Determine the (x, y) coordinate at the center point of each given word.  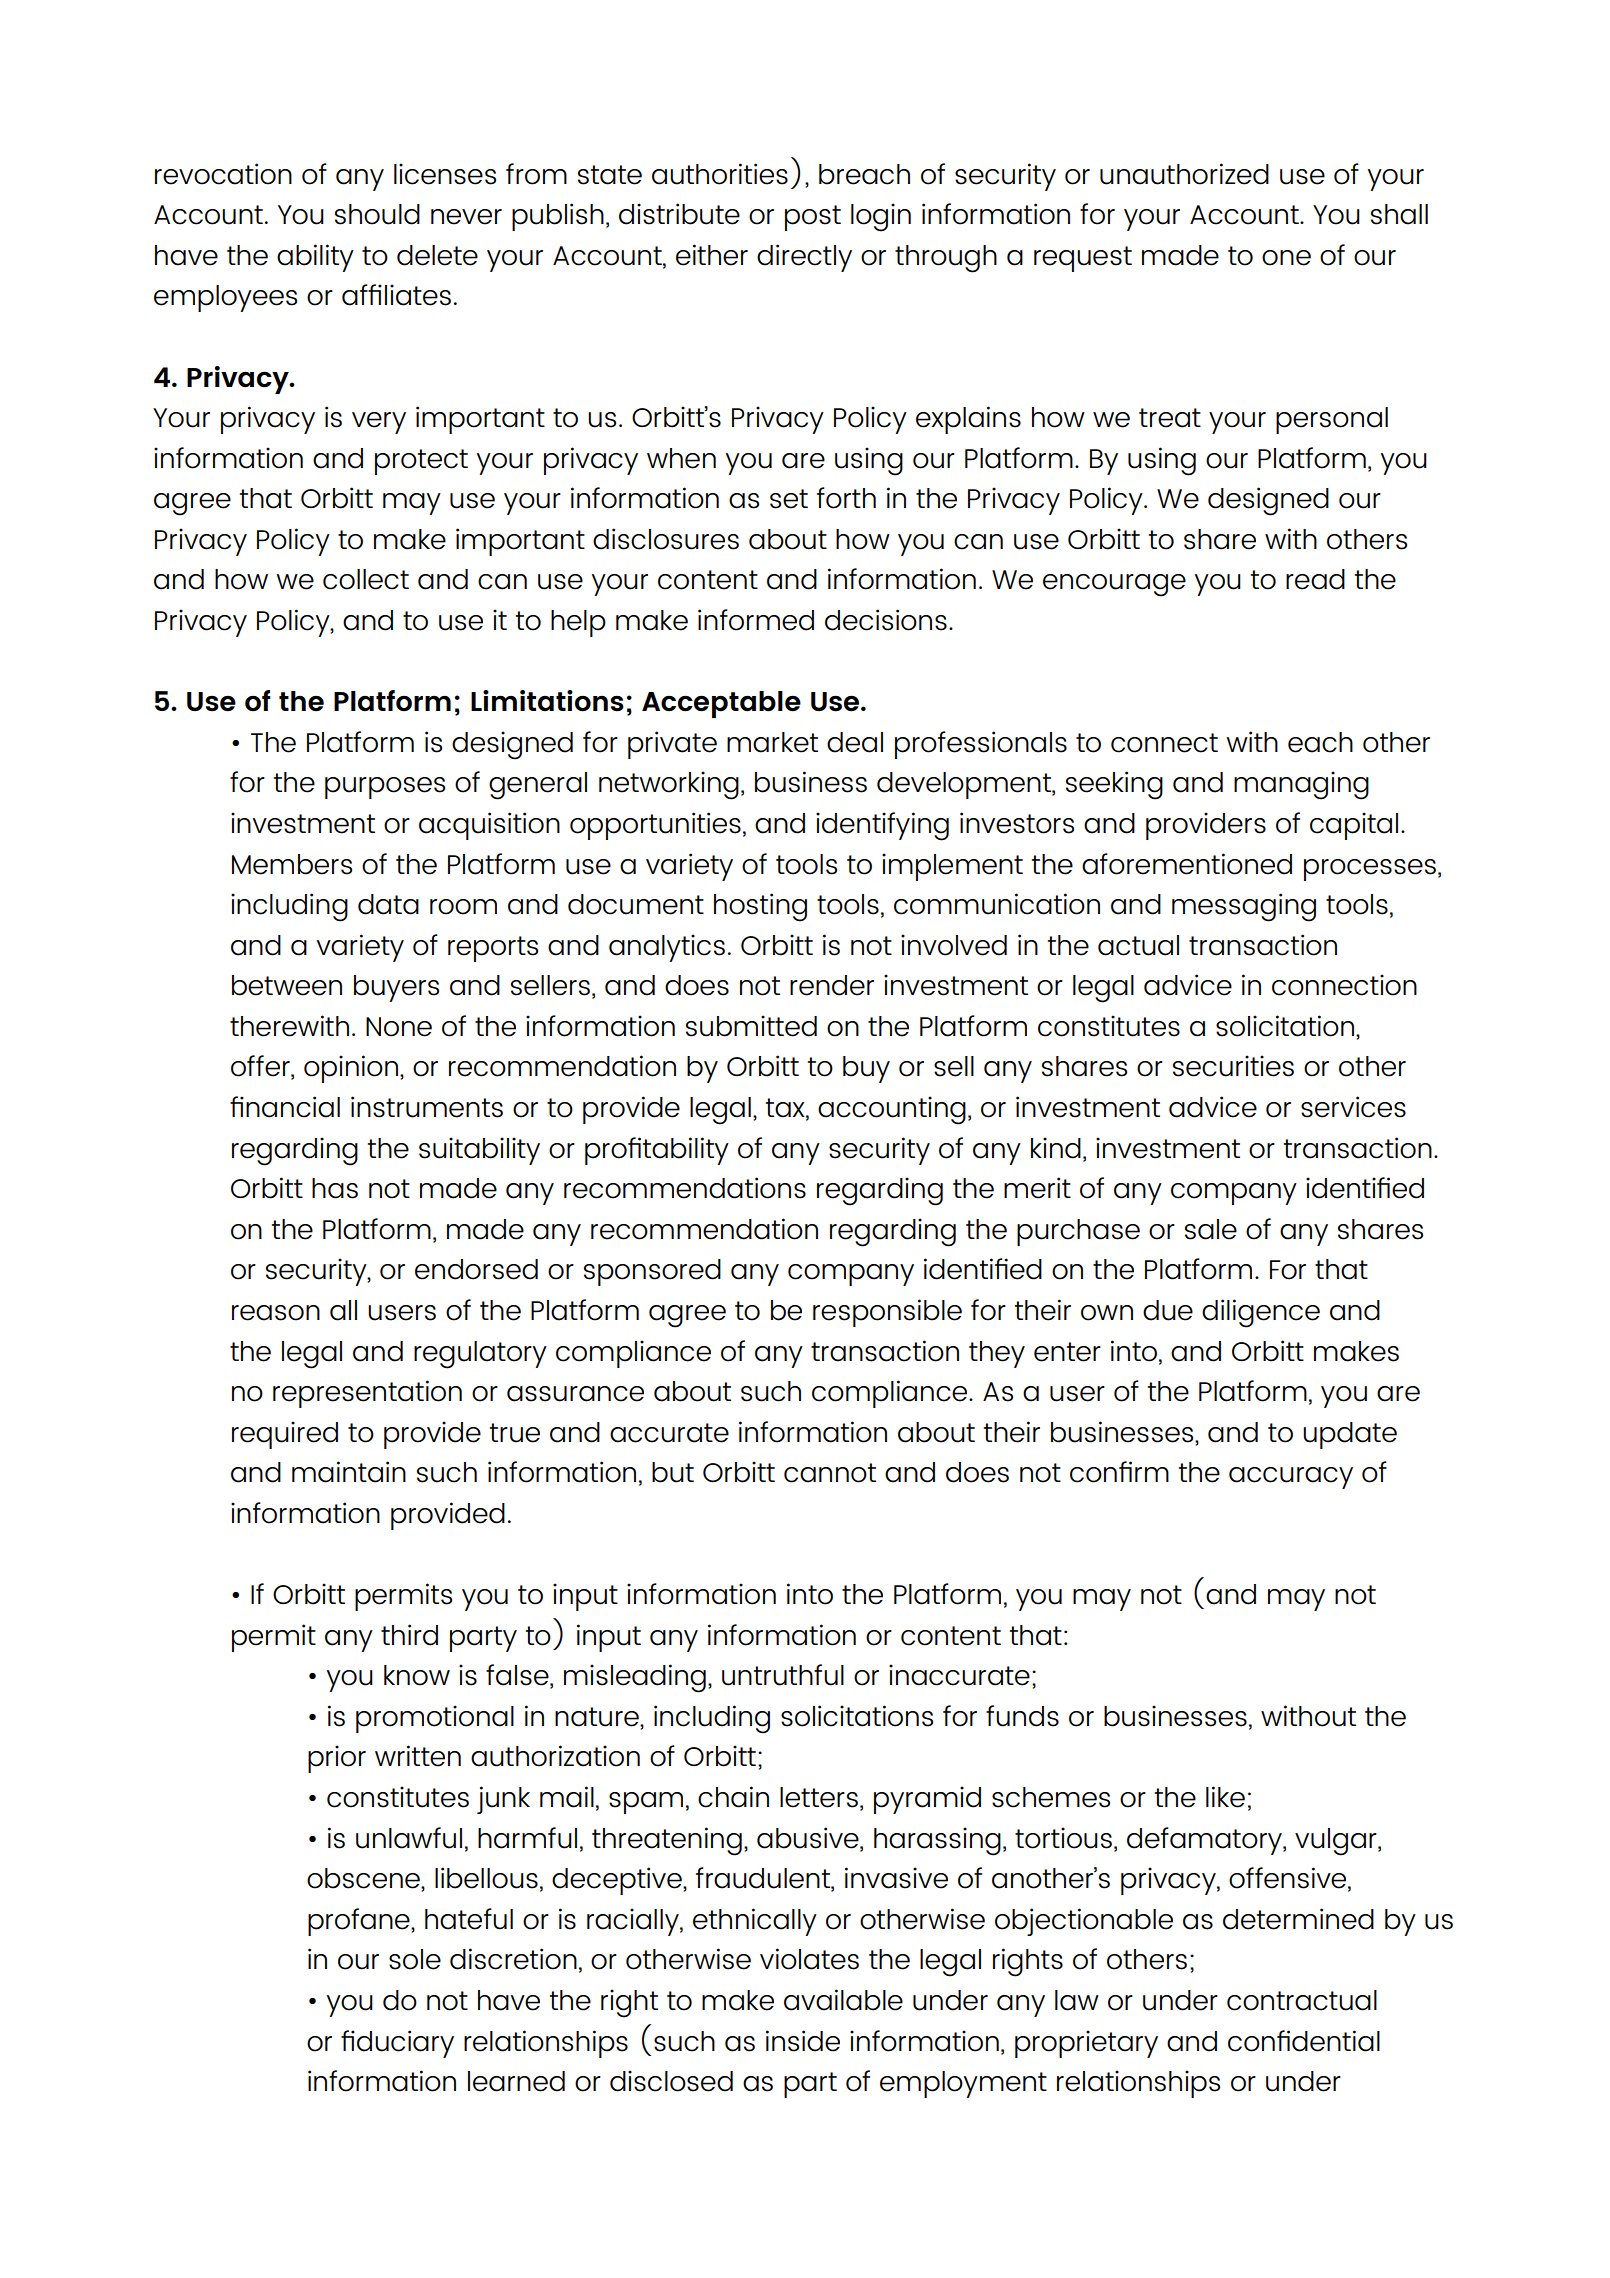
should (377, 214)
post (813, 218)
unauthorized (1184, 174)
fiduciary (397, 2044)
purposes (385, 788)
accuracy (1291, 1478)
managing (1301, 785)
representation (367, 1394)
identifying (882, 826)
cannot (830, 1473)
